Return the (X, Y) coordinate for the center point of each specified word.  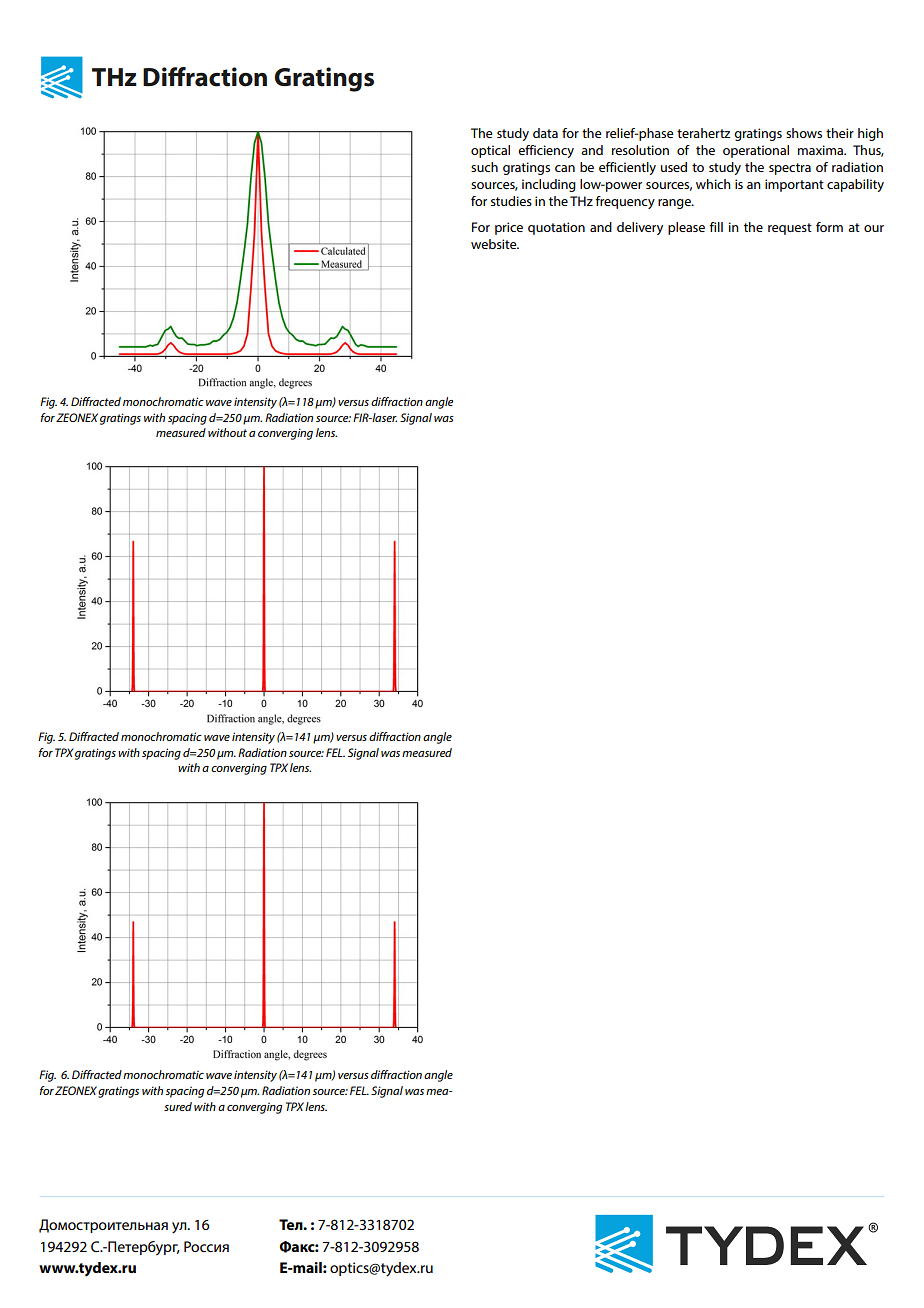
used (674, 167)
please (686, 228)
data (545, 133)
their (840, 133)
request (790, 229)
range (675, 204)
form (829, 227)
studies (511, 201)
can (565, 168)
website (495, 244)
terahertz (703, 133)
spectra (790, 169)
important (794, 185)
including (549, 185)
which (713, 184)
